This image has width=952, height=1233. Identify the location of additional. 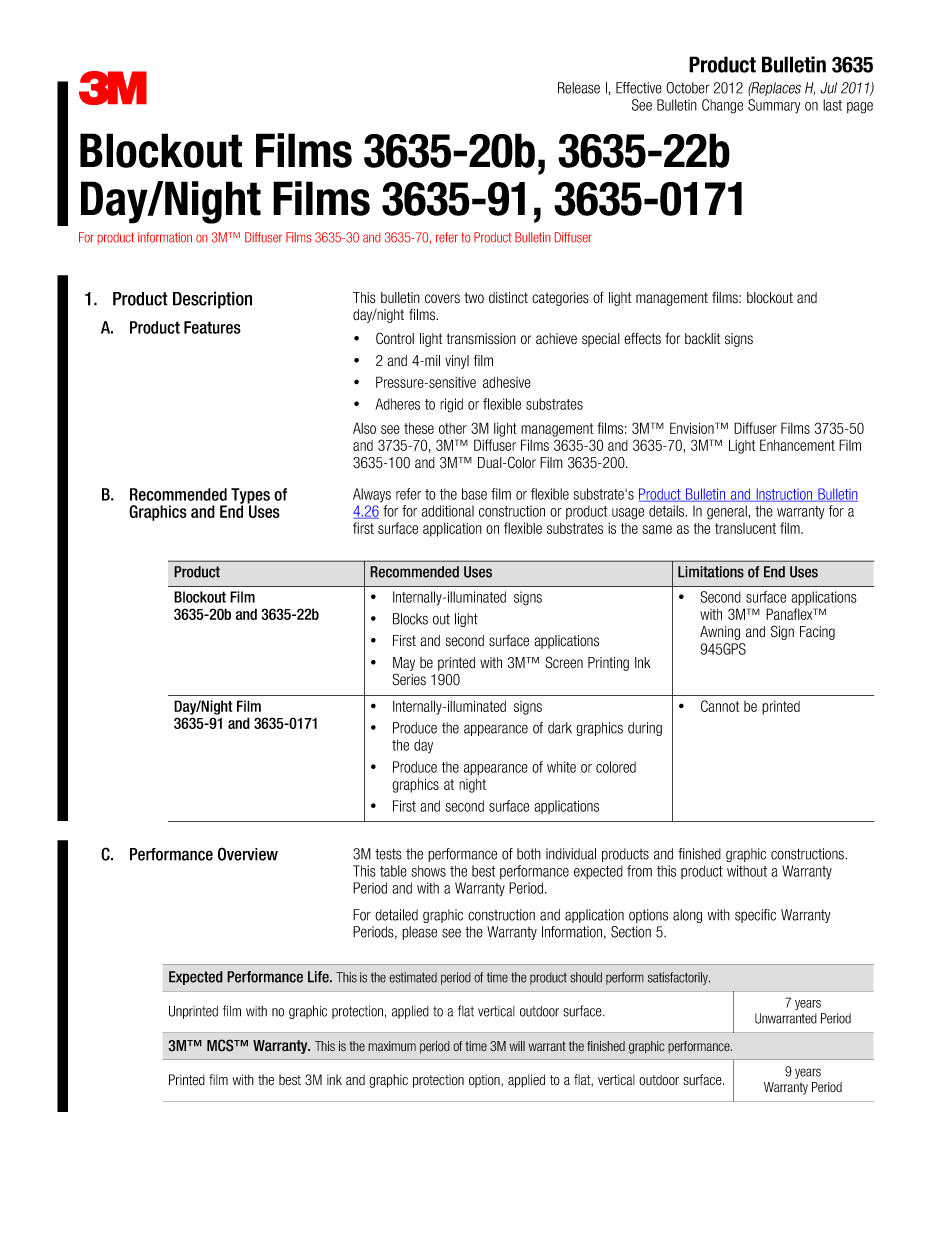
(448, 511).
